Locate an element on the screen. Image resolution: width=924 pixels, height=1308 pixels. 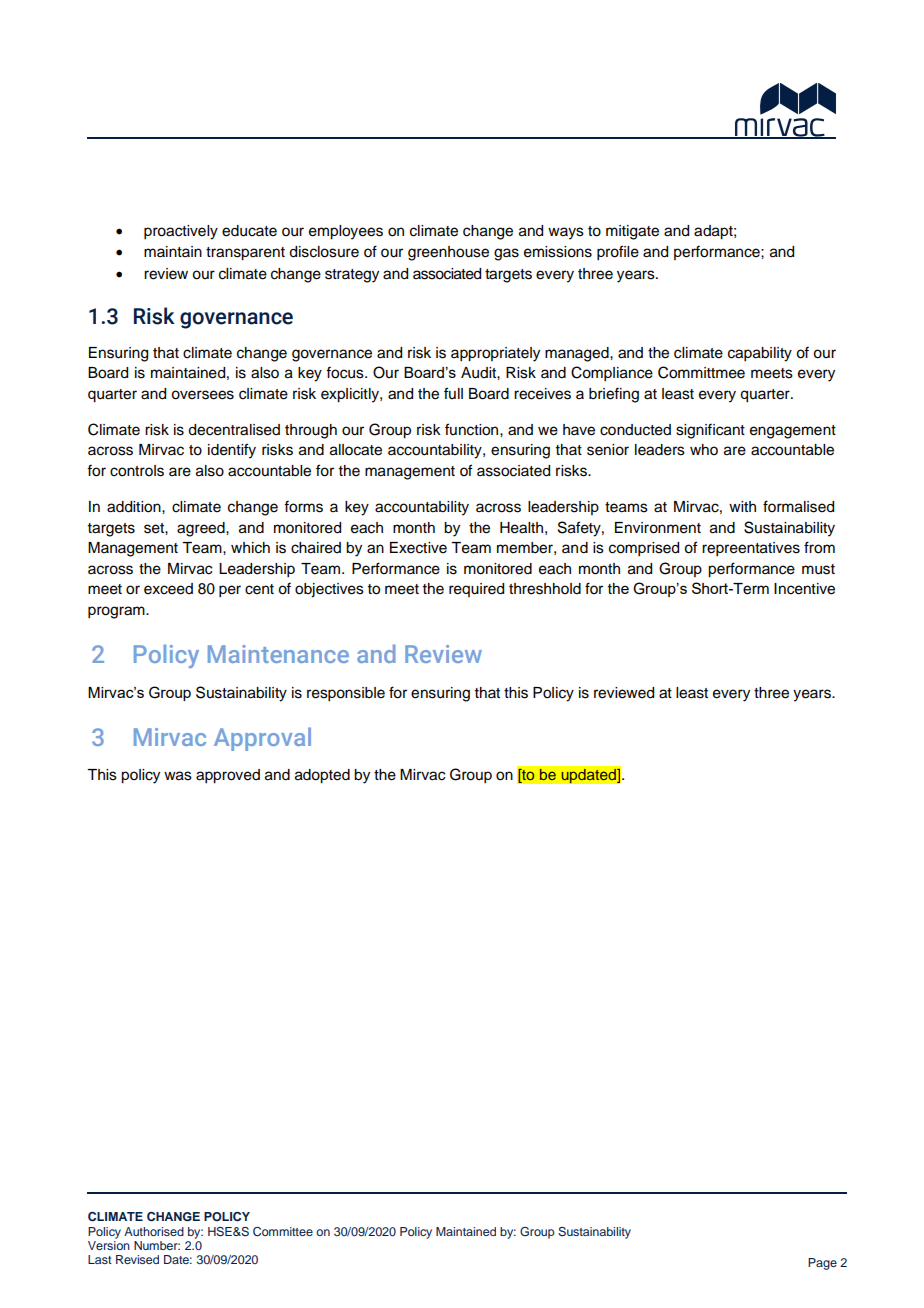
was is located at coordinates (178, 776).
